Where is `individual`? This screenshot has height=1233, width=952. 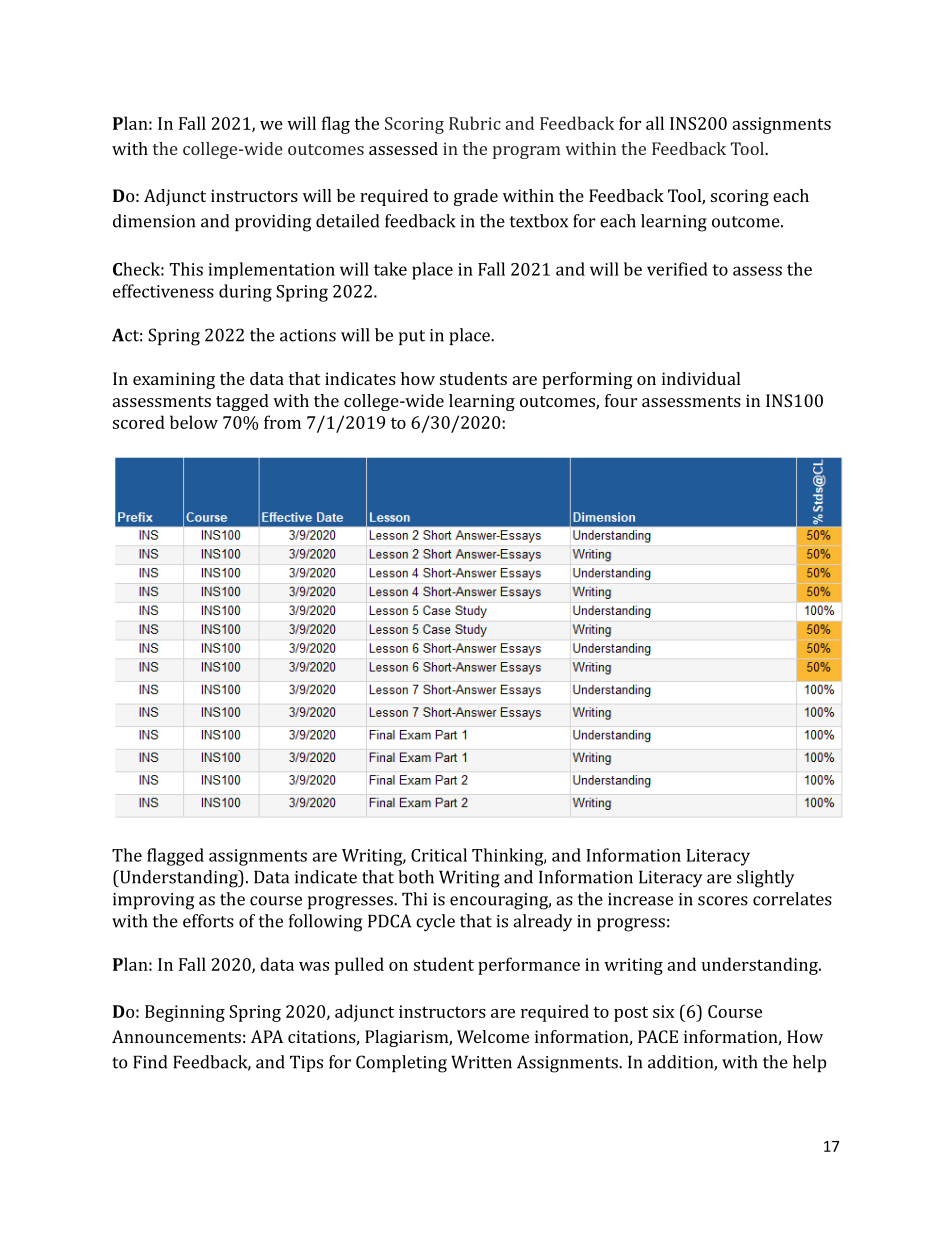 individual is located at coordinates (701, 378).
